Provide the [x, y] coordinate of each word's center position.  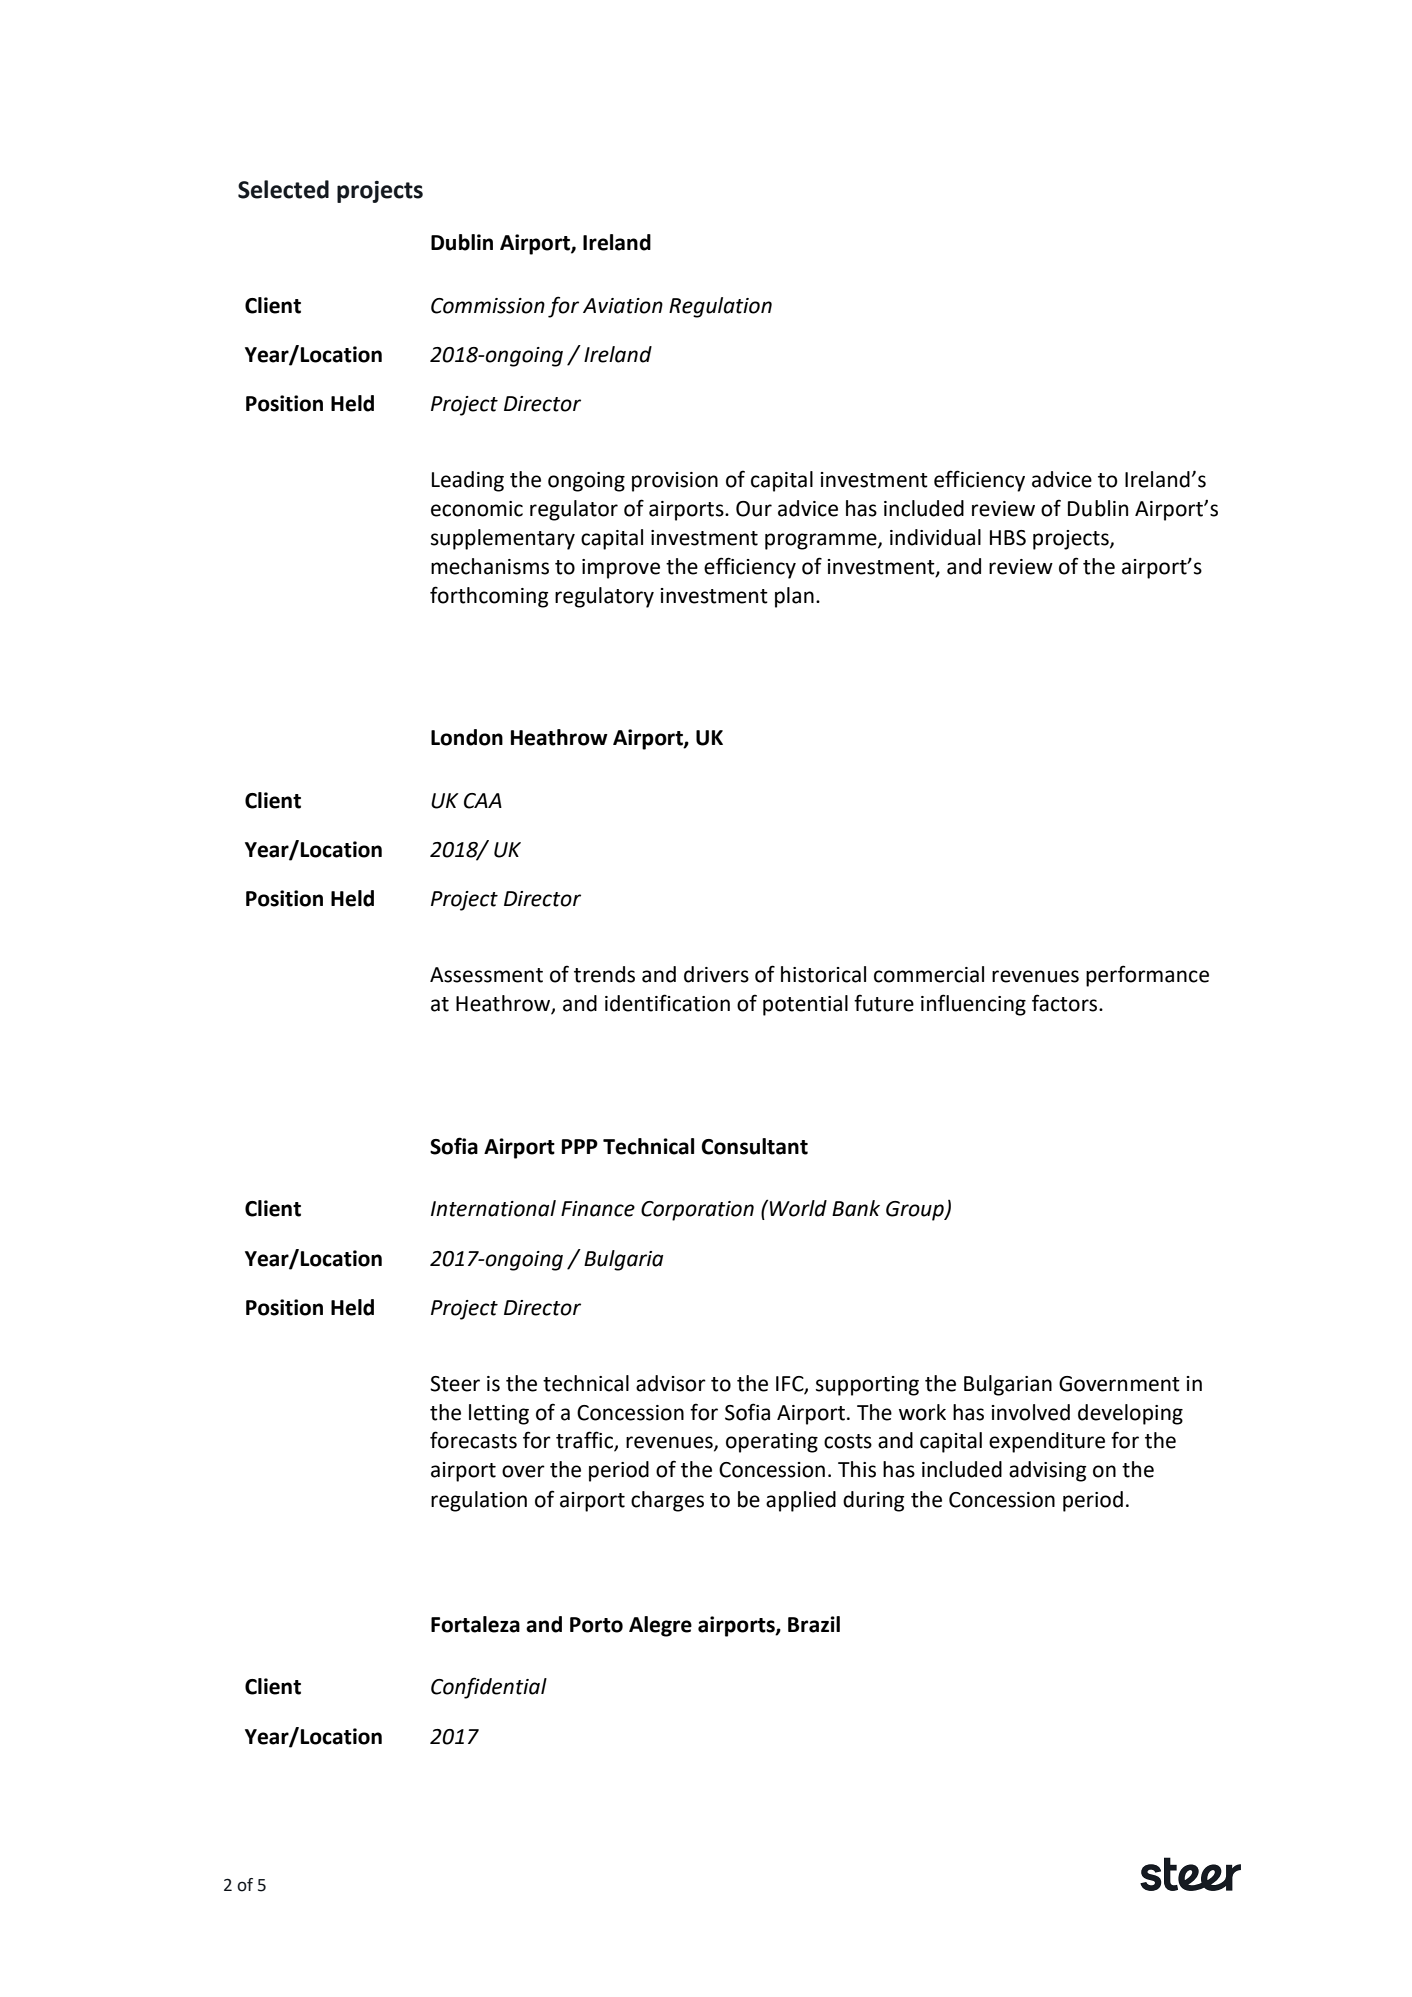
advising [1047, 1471]
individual [935, 537]
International [493, 1208]
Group [916, 1211]
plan [794, 597]
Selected [283, 189]
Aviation [623, 306]
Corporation [697, 1211]
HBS [1008, 538]
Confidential [489, 1688]
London [467, 737]
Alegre [660, 1626]
